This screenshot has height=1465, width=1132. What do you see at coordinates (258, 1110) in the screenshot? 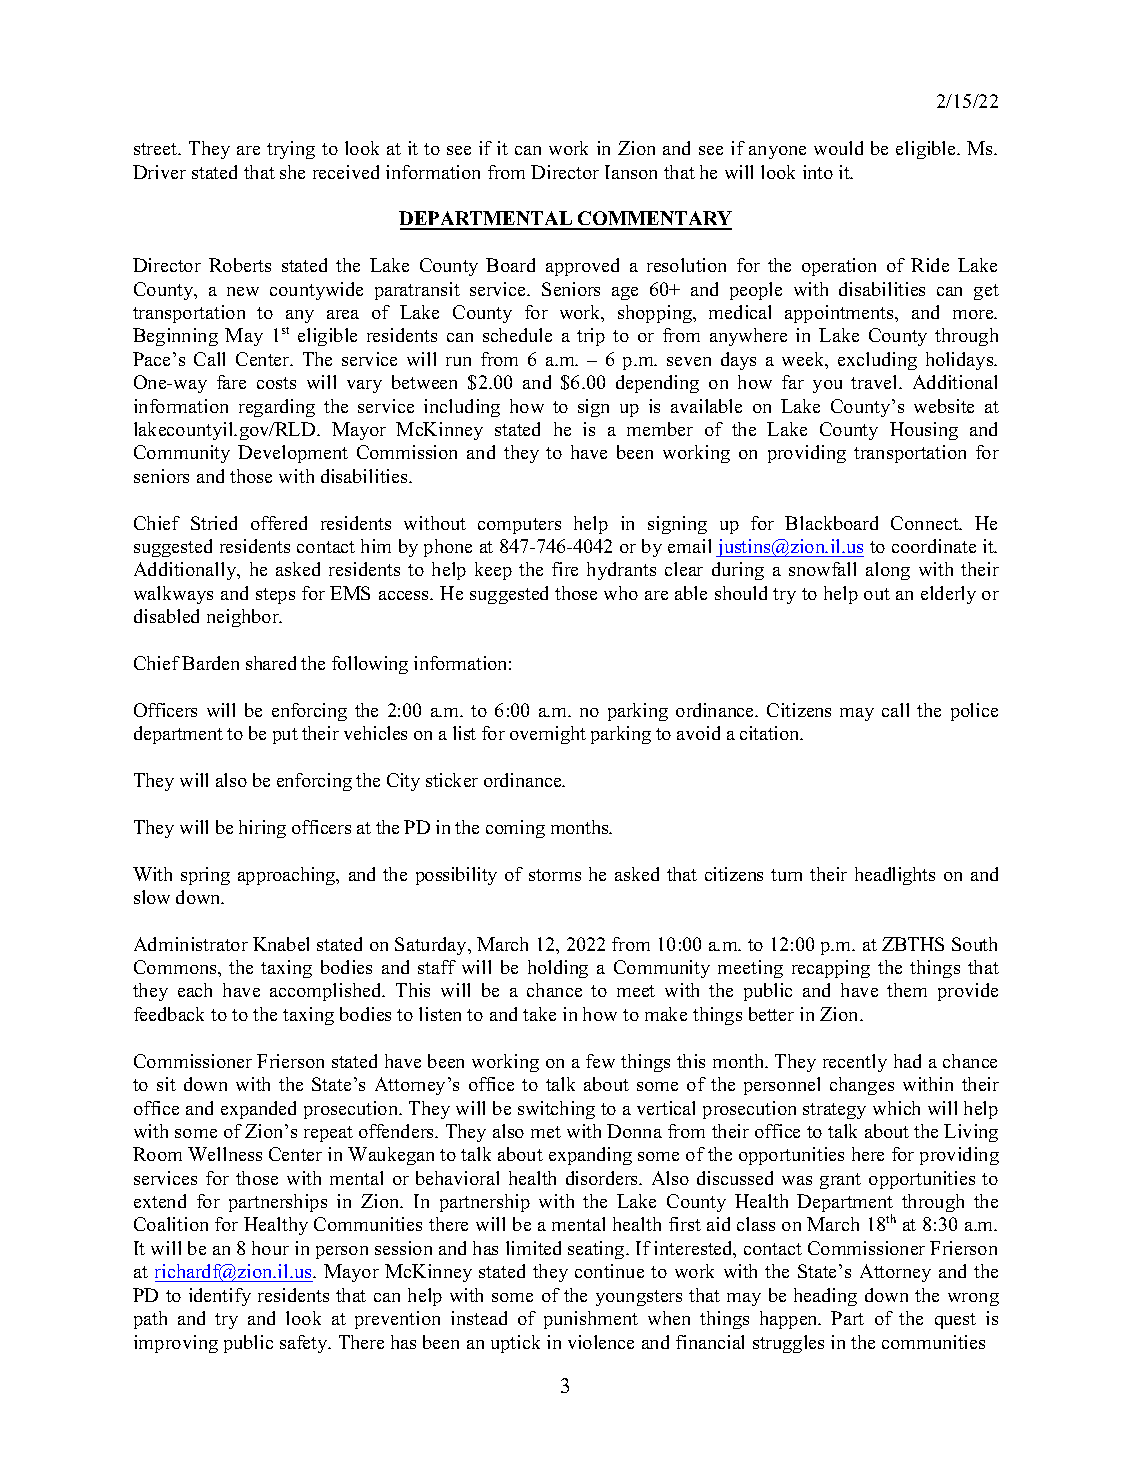
I see `expanded` at bounding box center [258, 1110].
